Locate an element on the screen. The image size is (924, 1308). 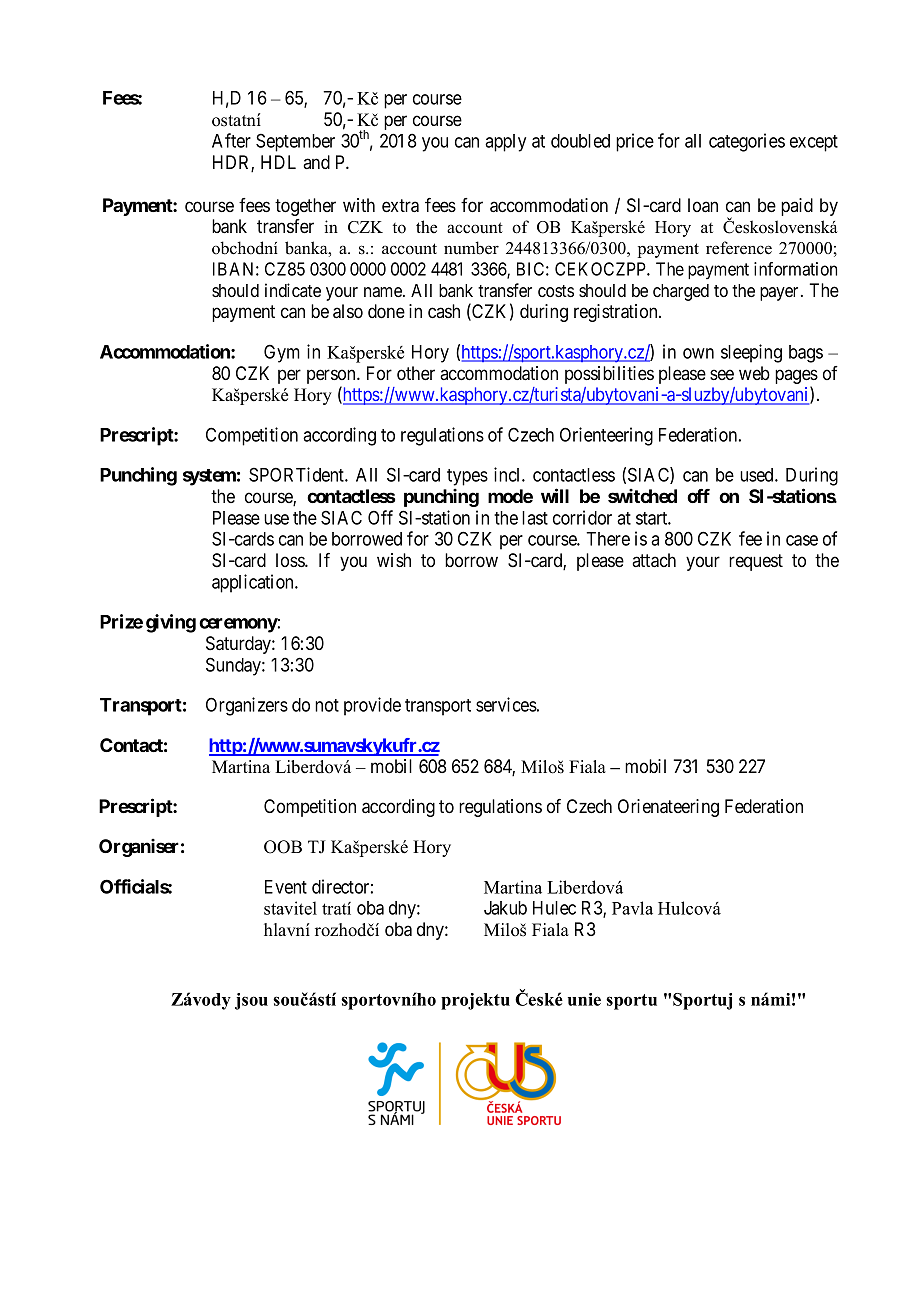
OOB is located at coordinates (283, 847).
